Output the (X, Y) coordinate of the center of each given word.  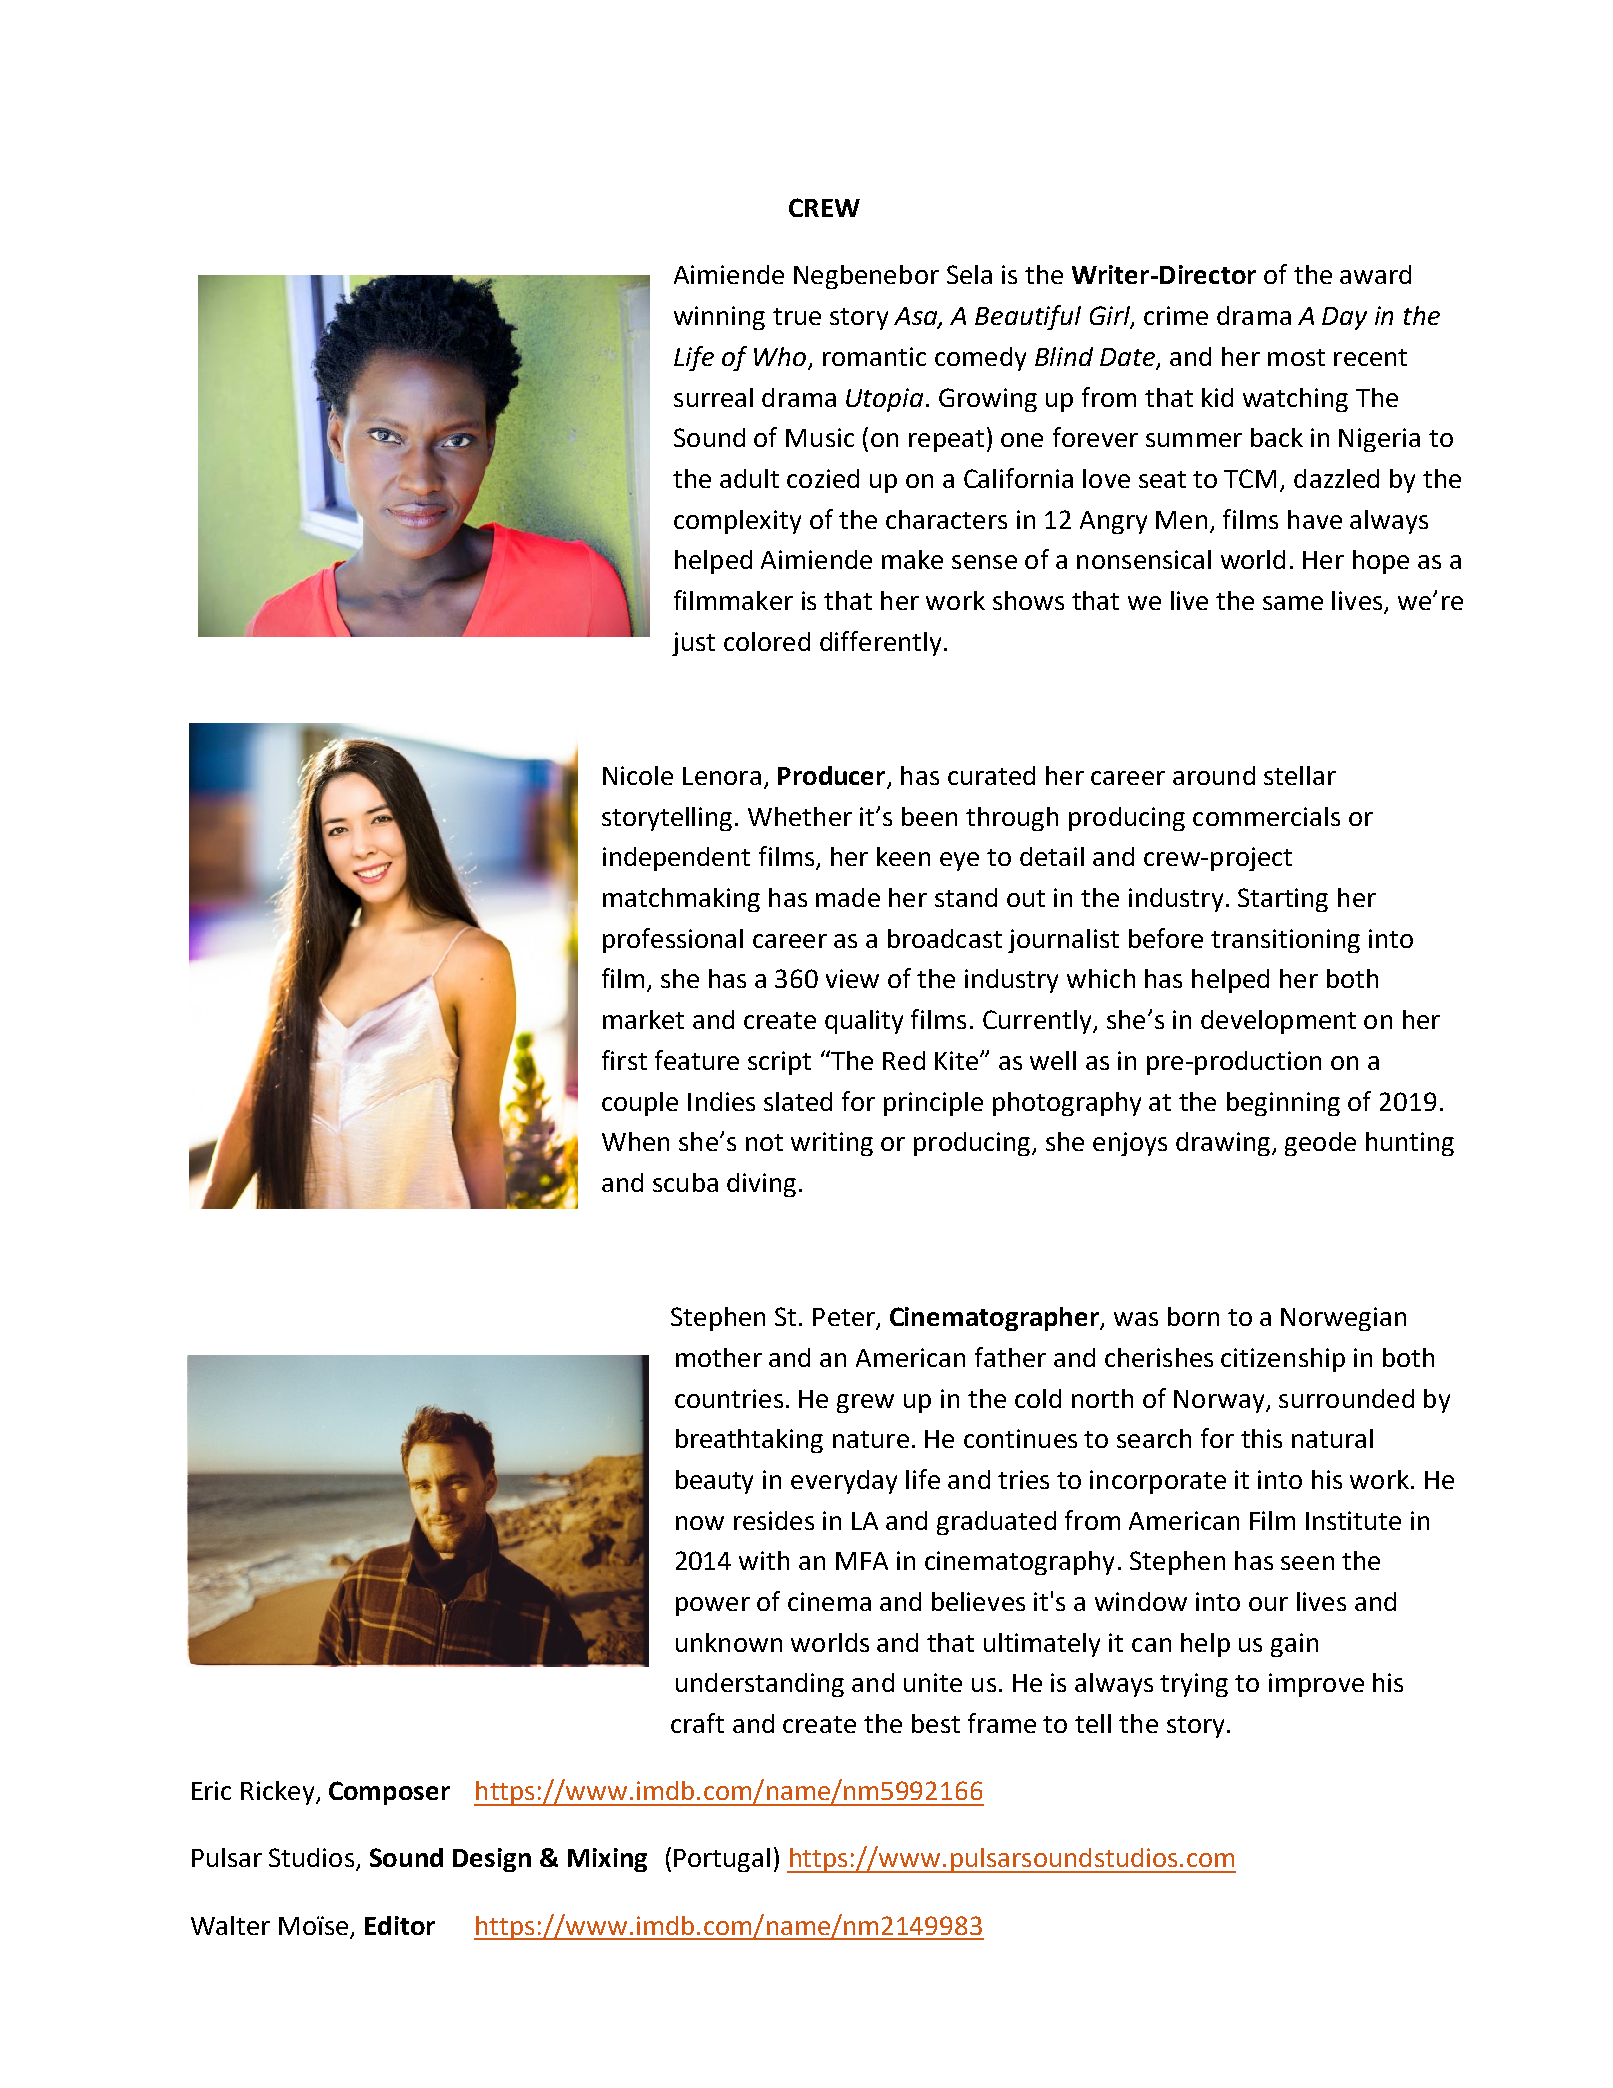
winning (719, 318)
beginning (1283, 1104)
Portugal (722, 1860)
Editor (400, 1925)
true (797, 316)
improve (1316, 1685)
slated (798, 1101)
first (624, 1060)
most (1296, 357)
